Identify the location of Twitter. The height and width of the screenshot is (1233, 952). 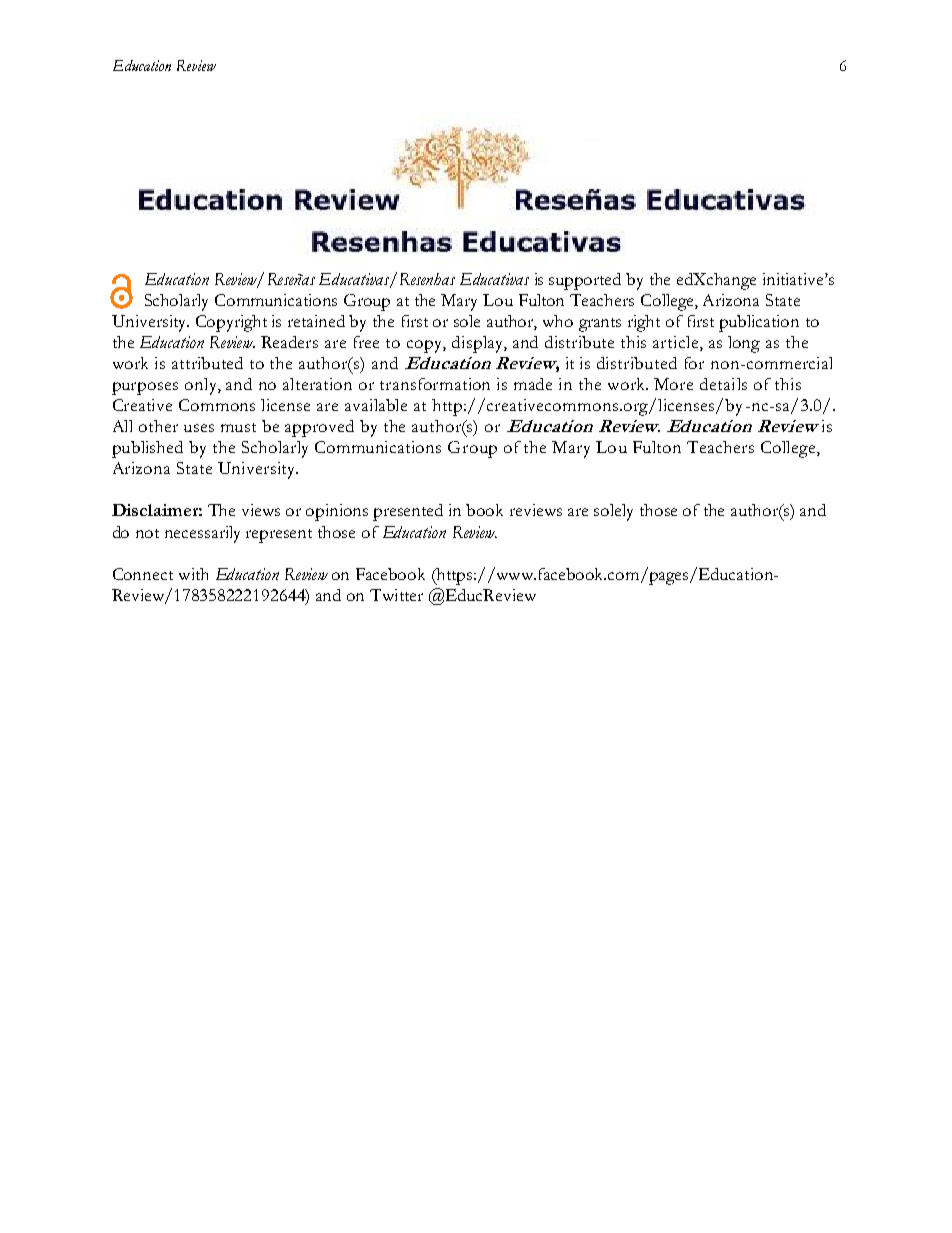
(396, 595).
